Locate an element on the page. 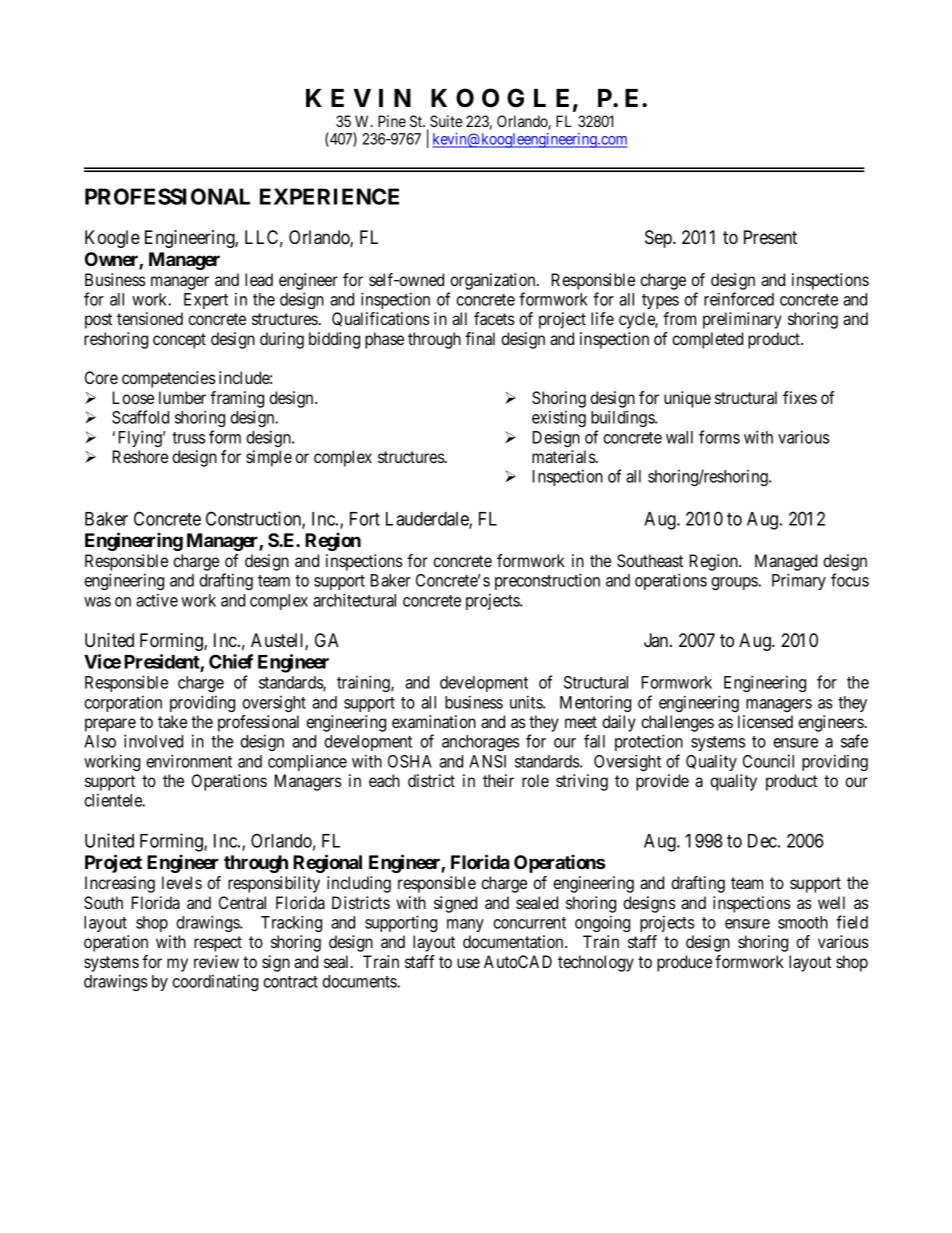 The width and height of the image is (952, 1233). lumber is located at coordinates (182, 397).
